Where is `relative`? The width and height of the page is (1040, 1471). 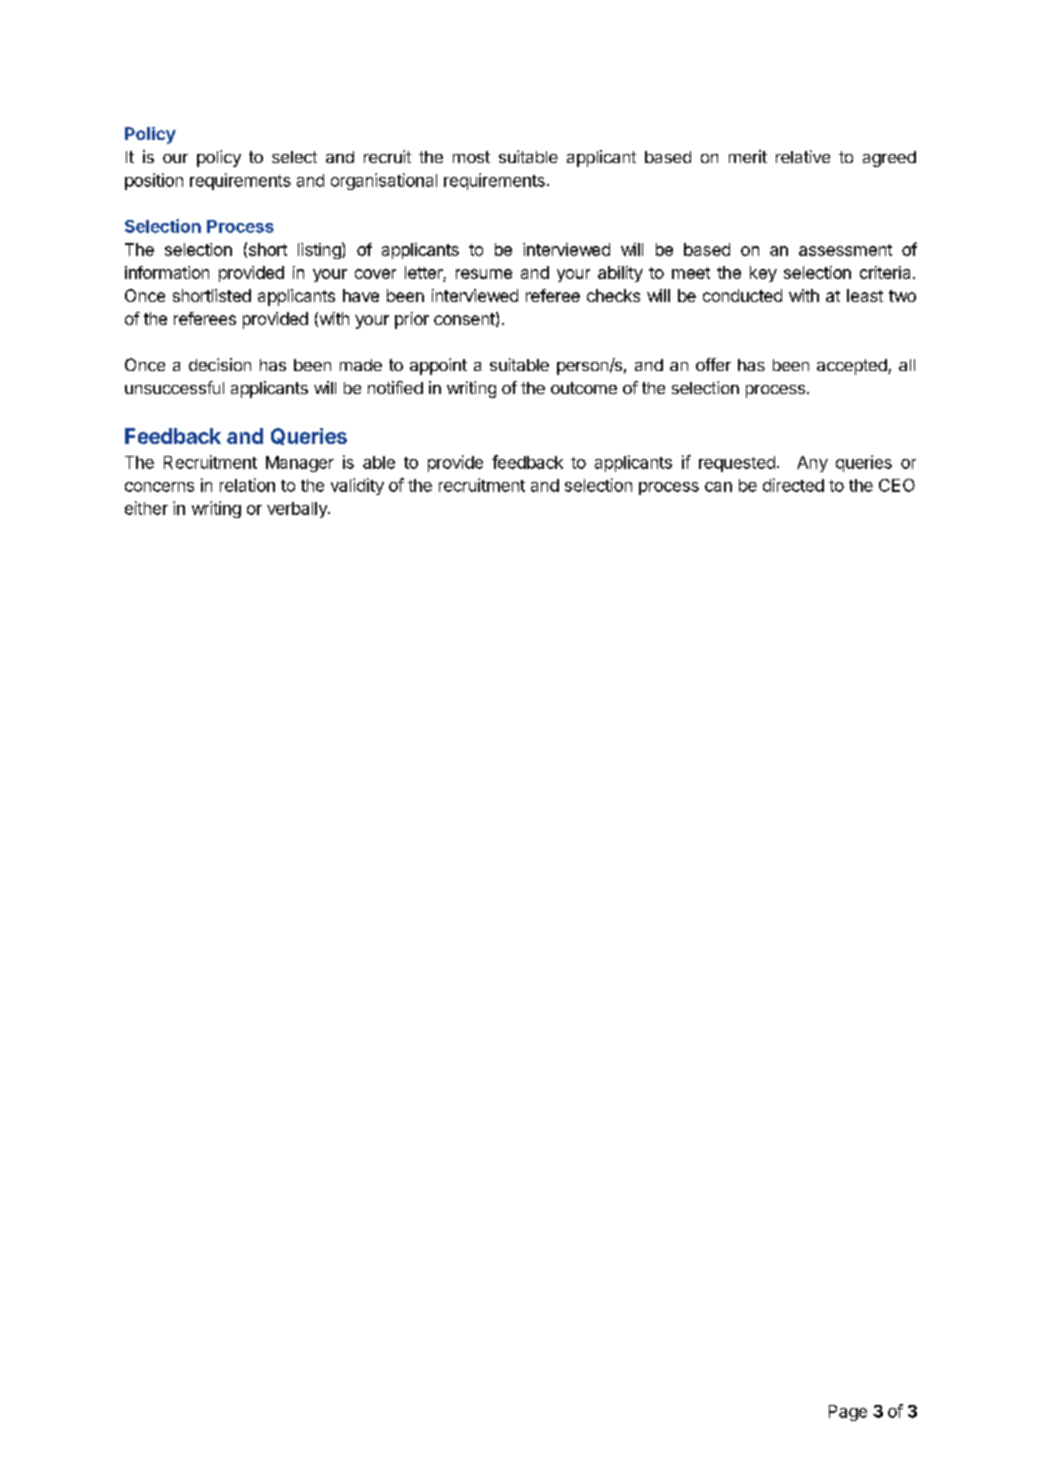
relative is located at coordinates (803, 156).
